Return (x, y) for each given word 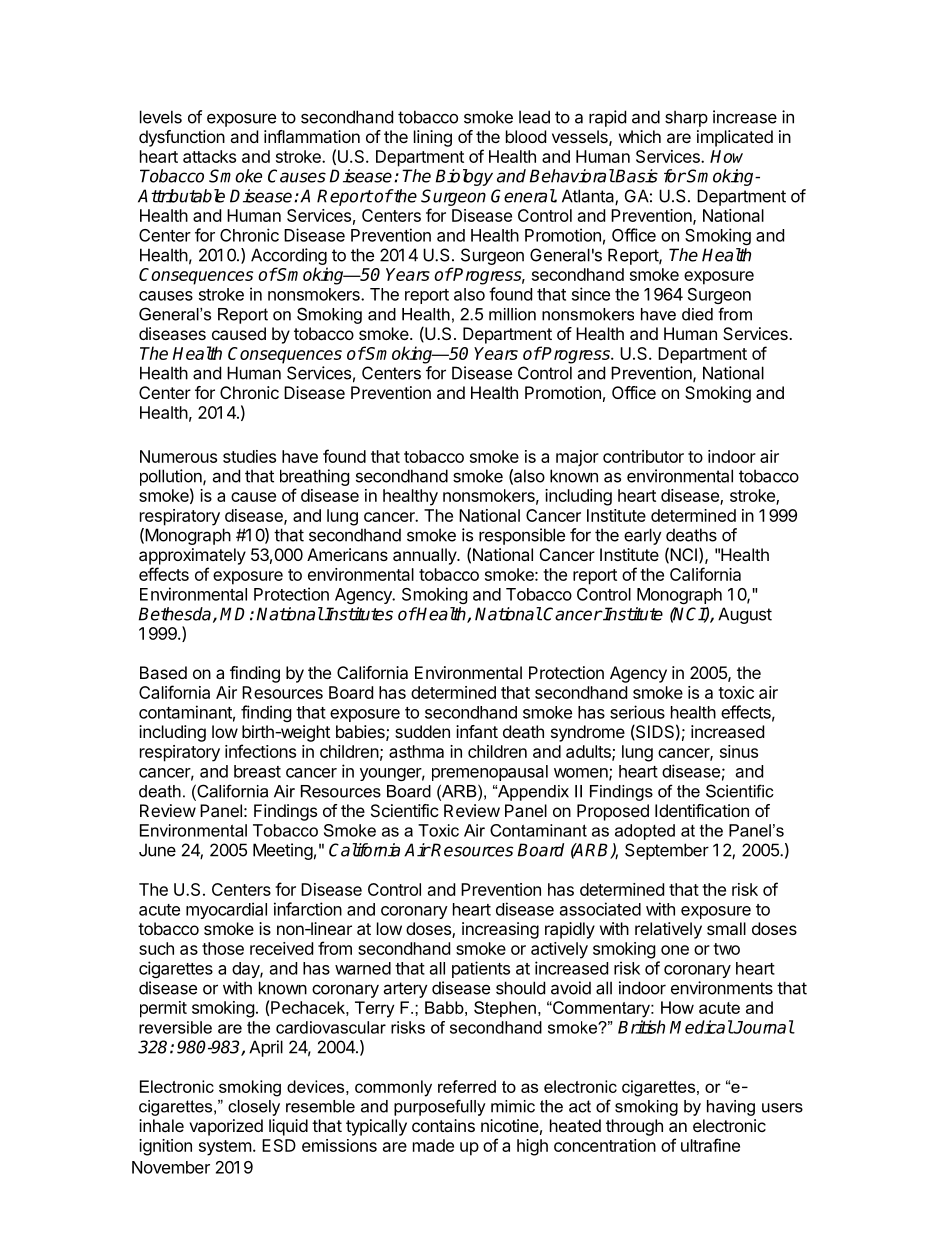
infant (477, 731)
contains (443, 1125)
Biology (464, 177)
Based (163, 672)
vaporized (226, 1127)
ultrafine (710, 1145)
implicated (735, 138)
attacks (209, 156)
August (745, 615)
